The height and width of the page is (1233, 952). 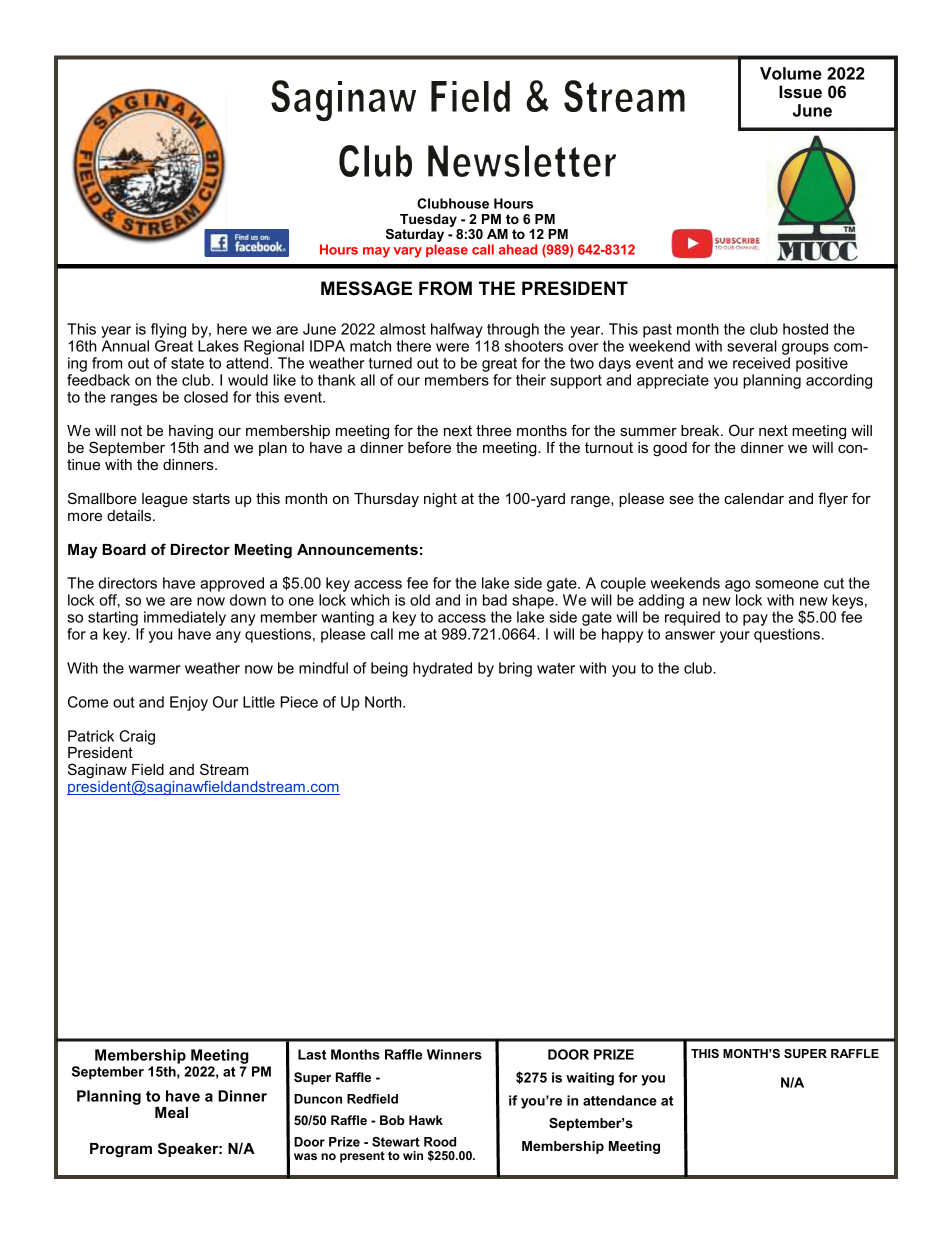 What do you see at coordinates (184, 620) in the page?
I see `immediately` at bounding box center [184, 620].
